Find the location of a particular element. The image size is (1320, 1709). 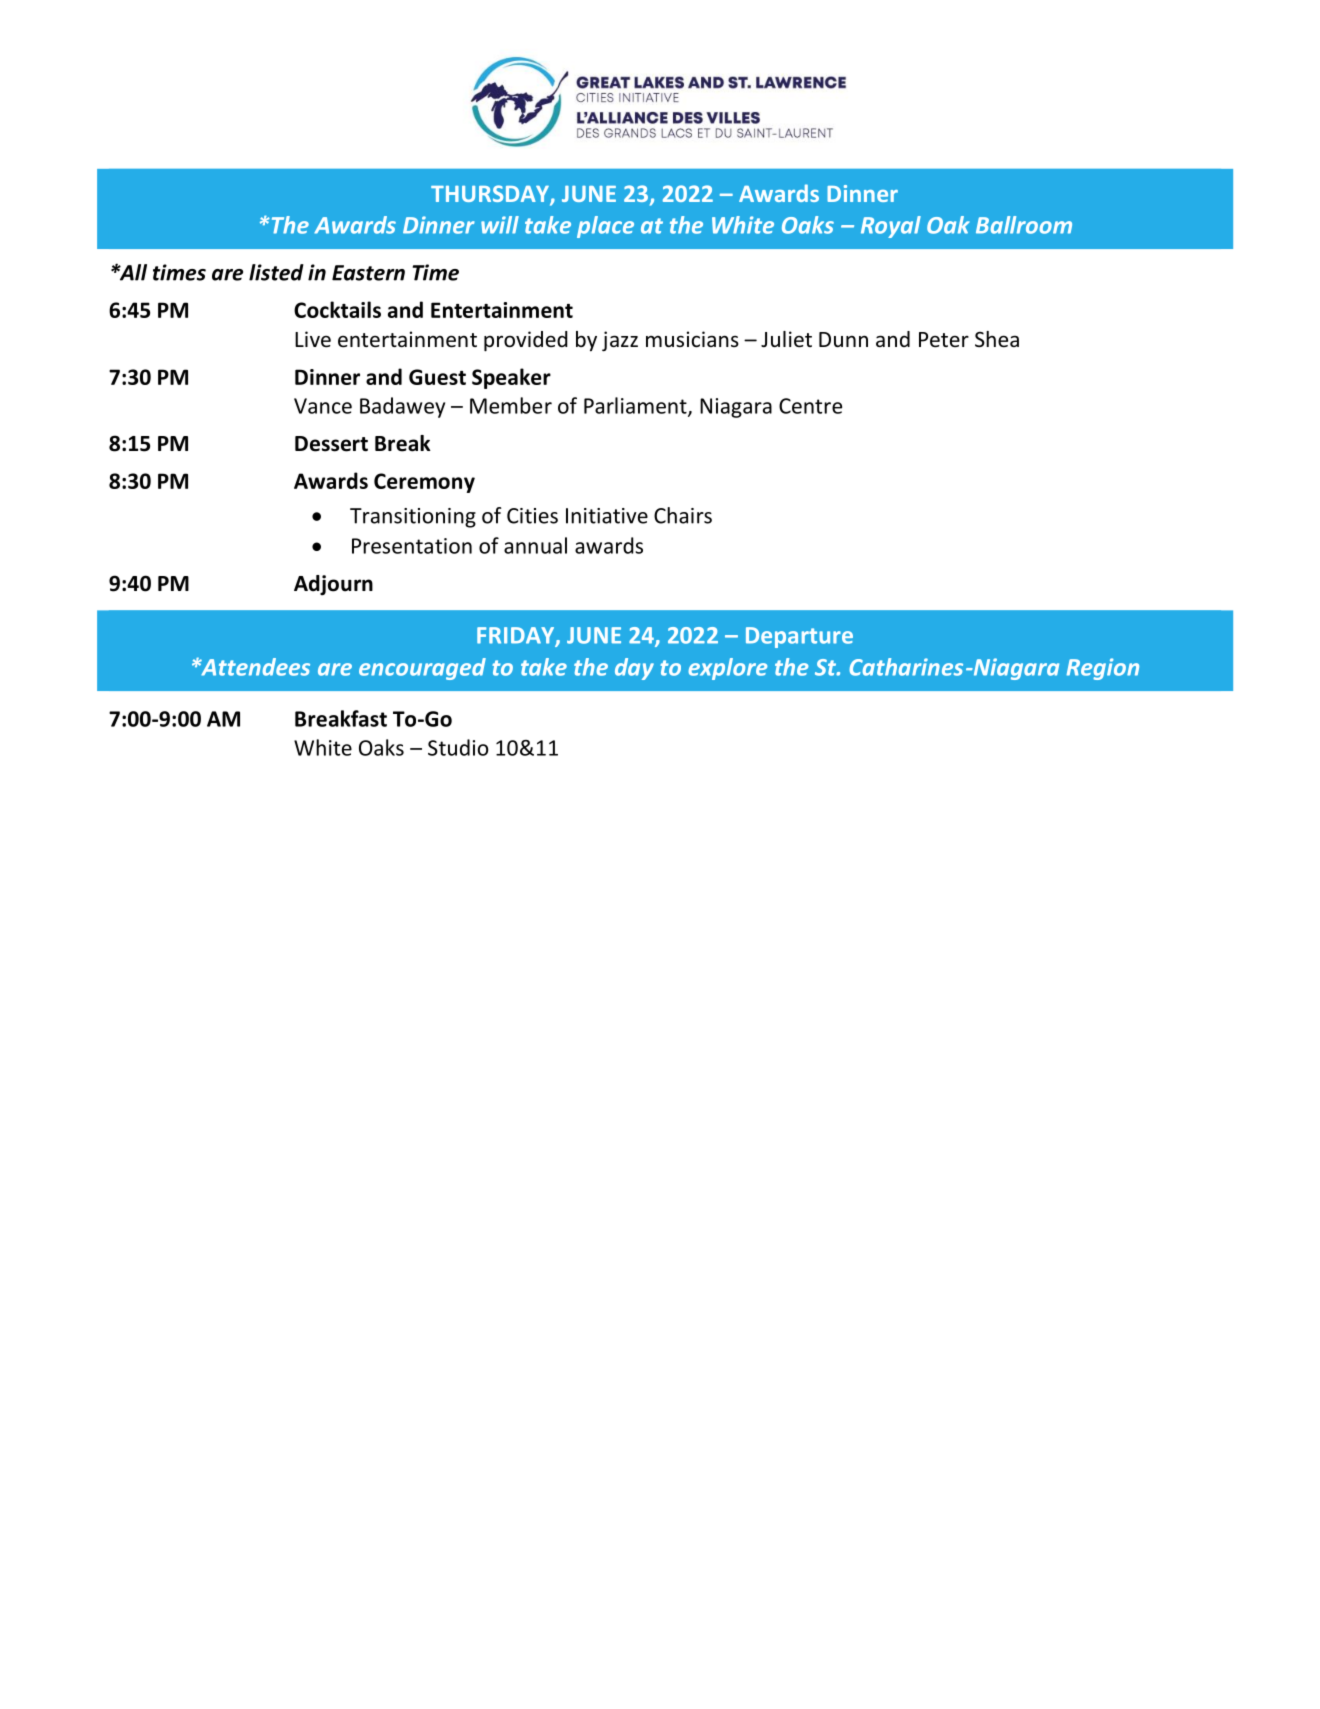

Studio is located at coordinates (458, 747).
